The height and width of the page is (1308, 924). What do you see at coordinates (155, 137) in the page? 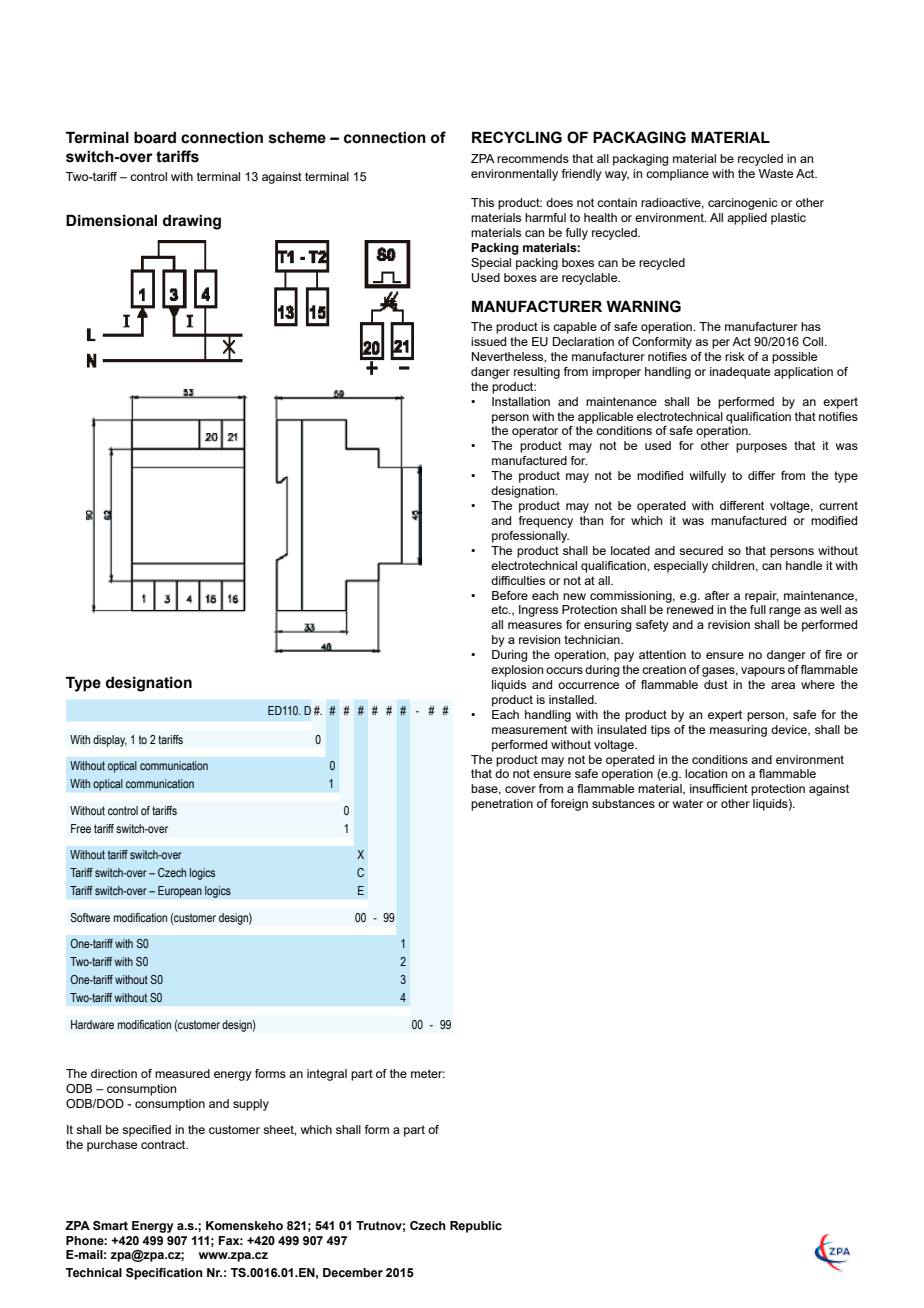
I see `board` at bounding box center [155, 137].
